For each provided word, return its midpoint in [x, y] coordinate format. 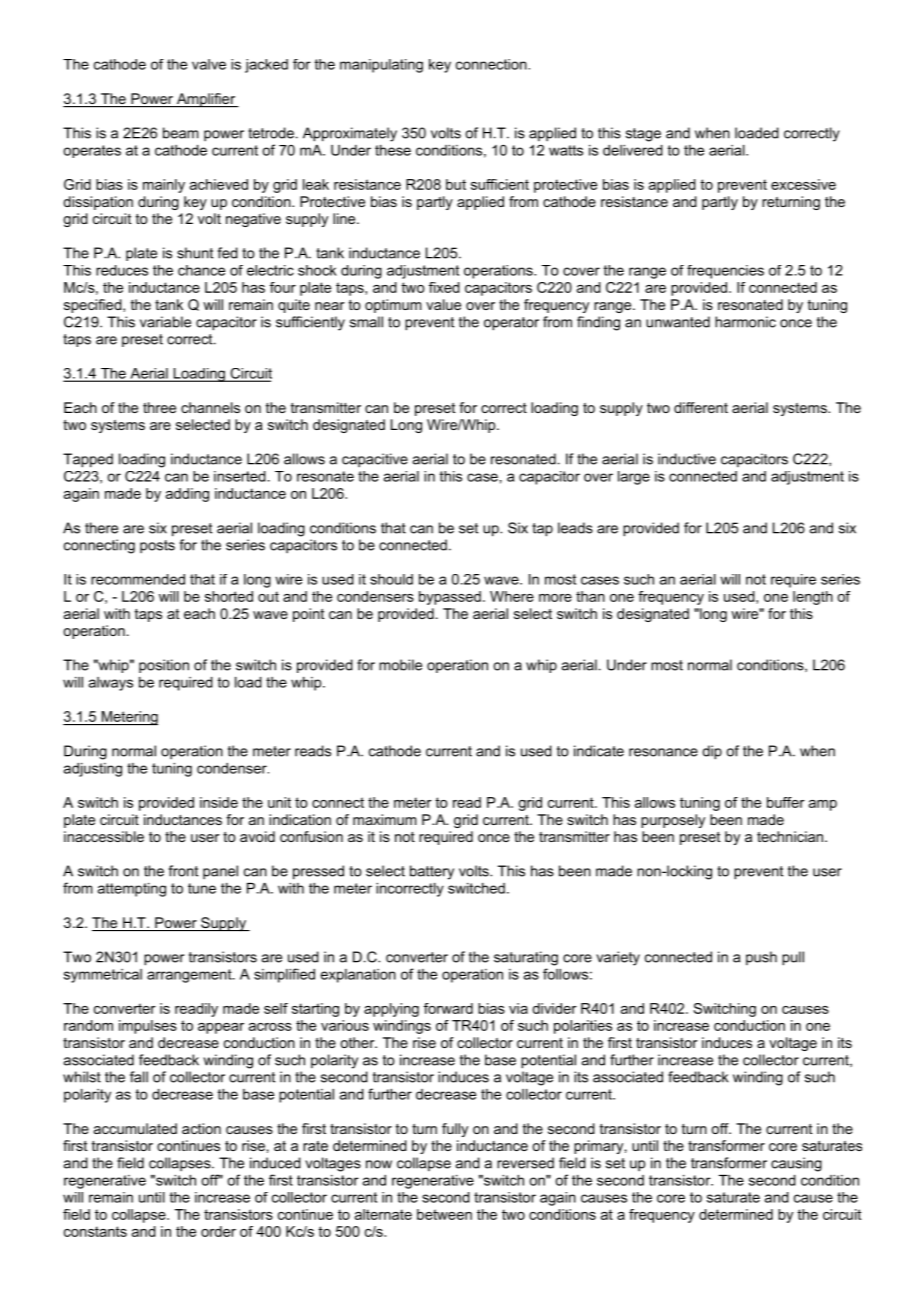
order [218, 1231]
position [164, 666]
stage [643, 135]
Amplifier [206, 100]
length [813, 598]
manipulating [381, 66]
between [444, 1214]
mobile [400, 665]
